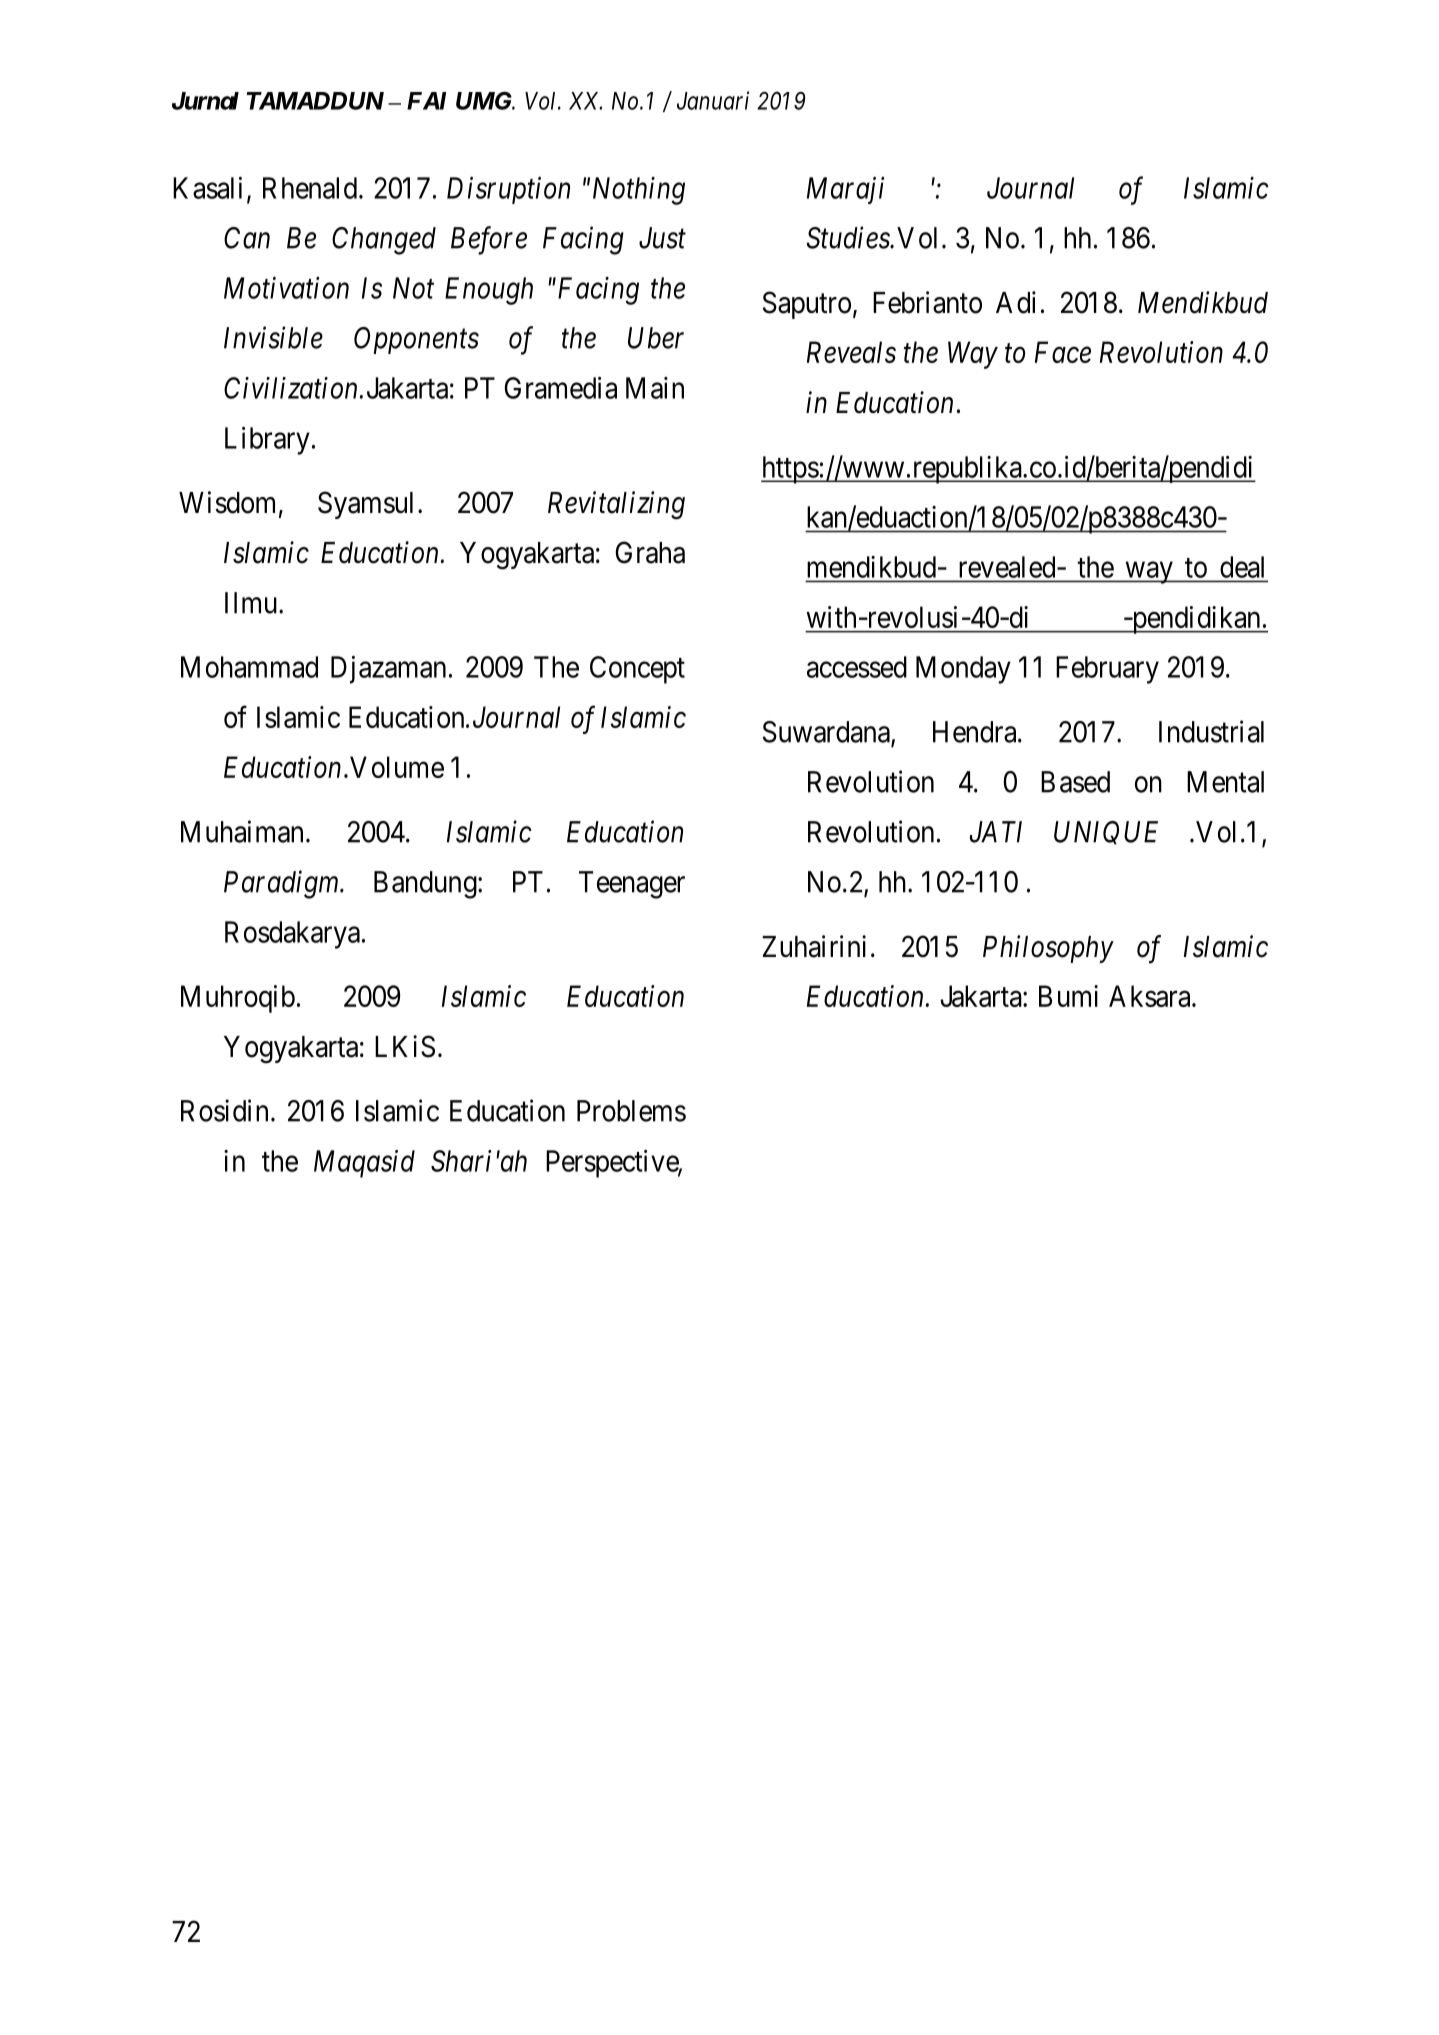 The width and height of the screenshot is (1439, 2035). I want to click on Motivation, so click(286, 288).
